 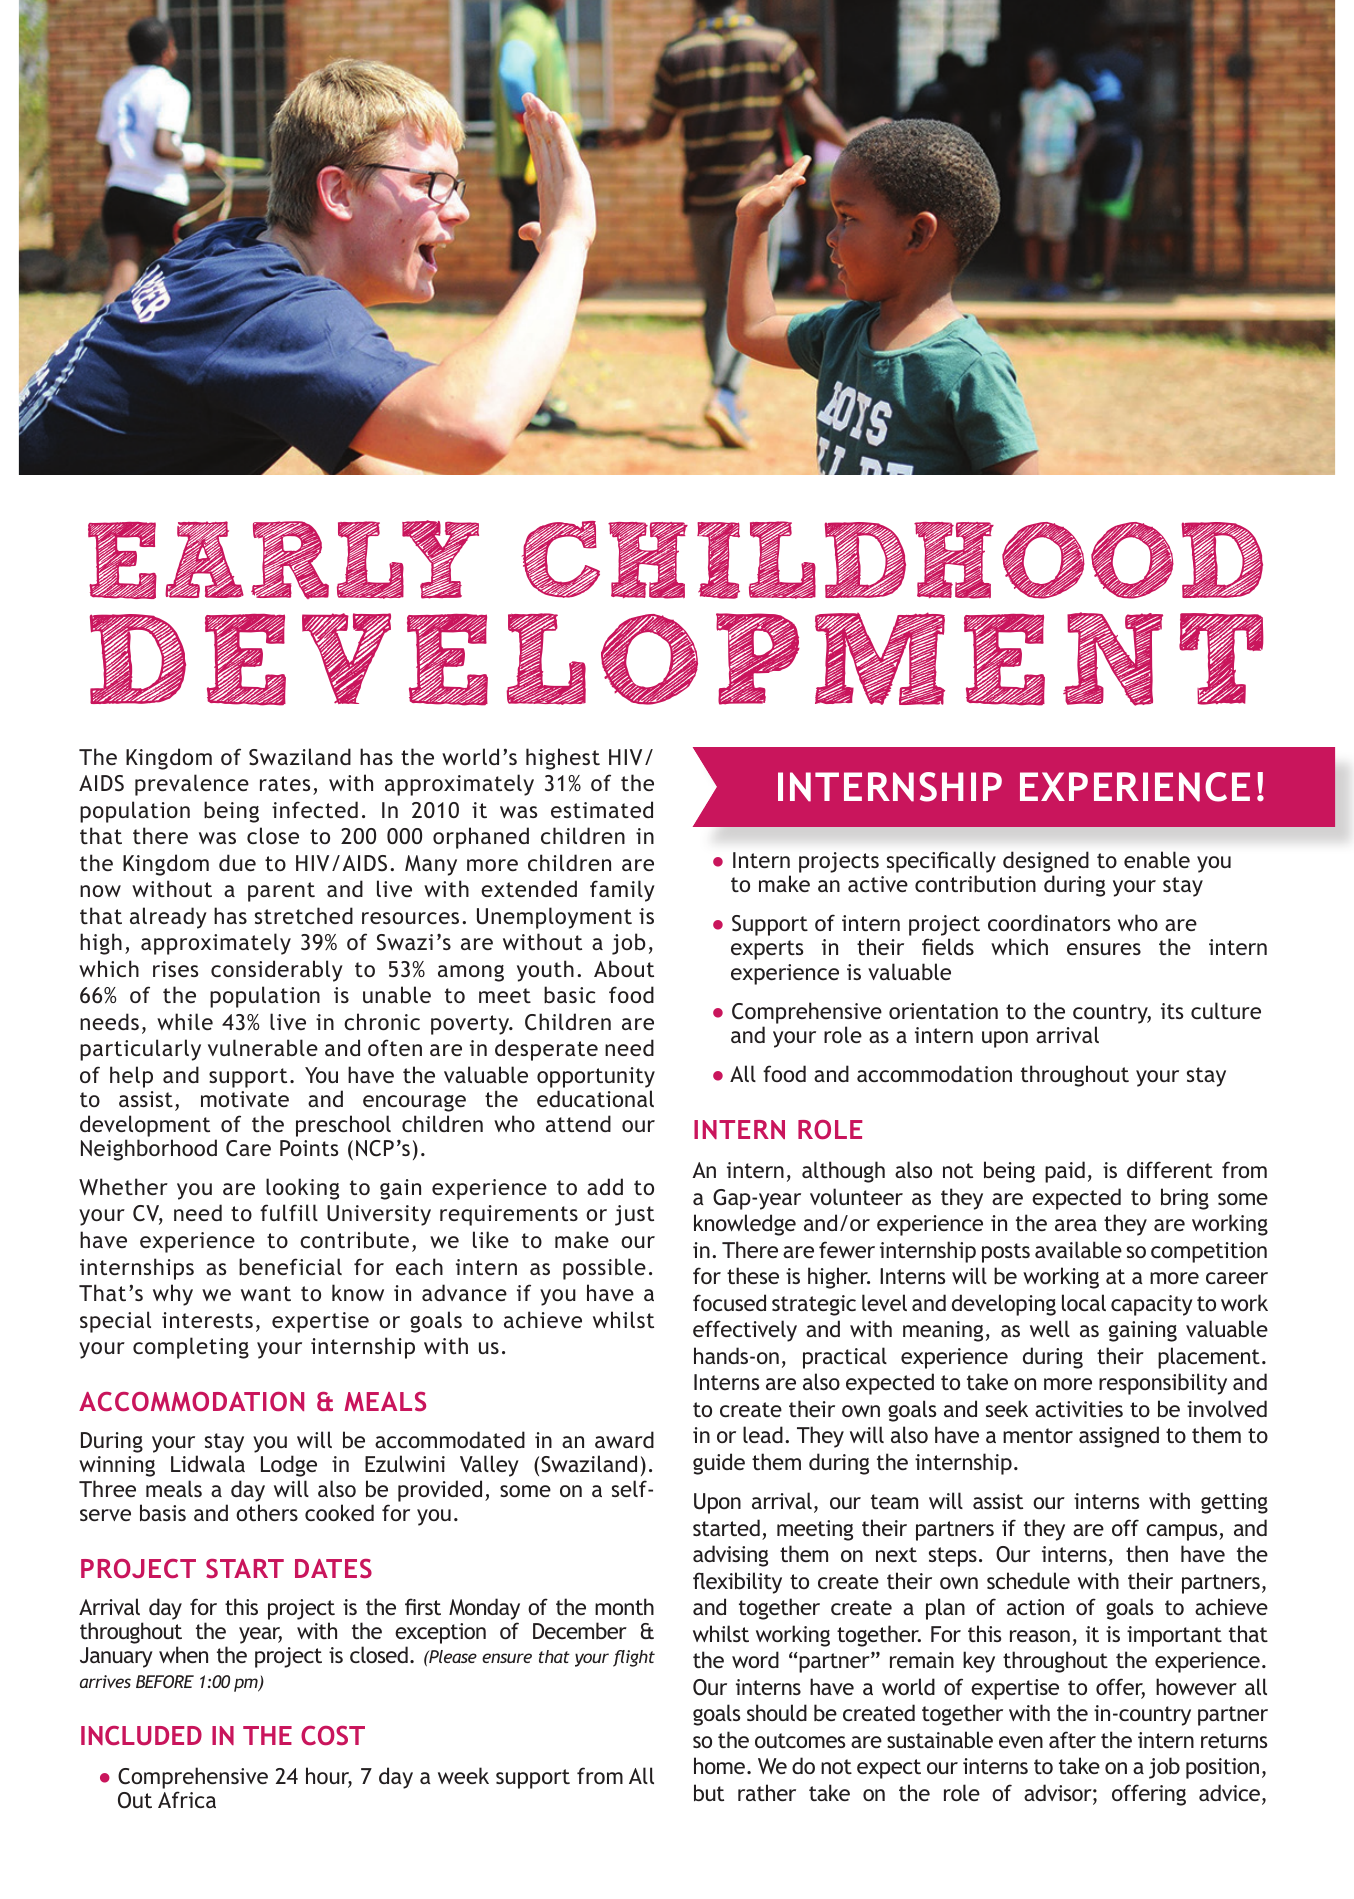 I want to click on Africa, so click(x=187, y=1799).
